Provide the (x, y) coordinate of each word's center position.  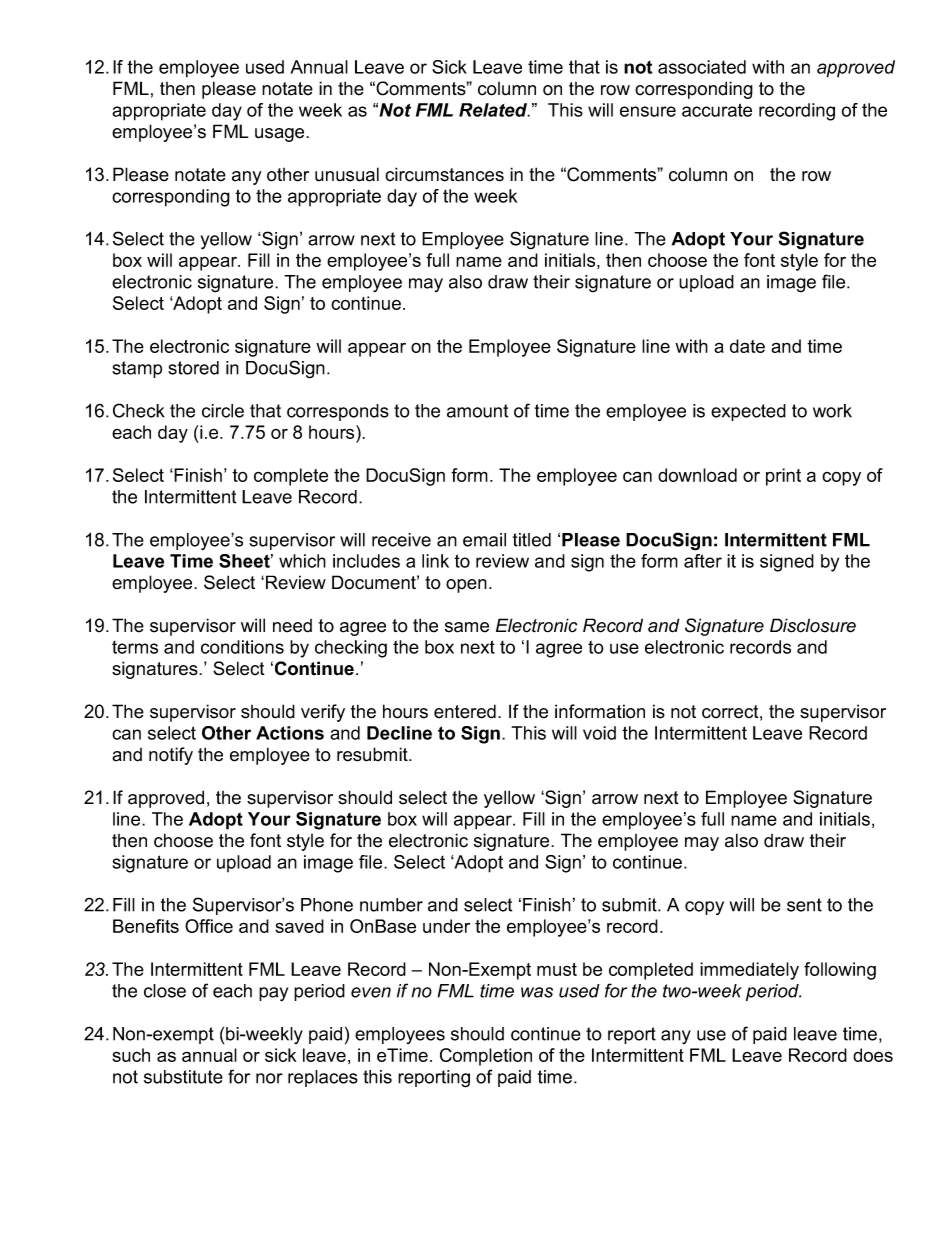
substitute (183, 1077)
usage (281, 135)
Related (494, 110)
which (302, 561)
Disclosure (813, 625)
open (466, 586)
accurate (717, 110)
